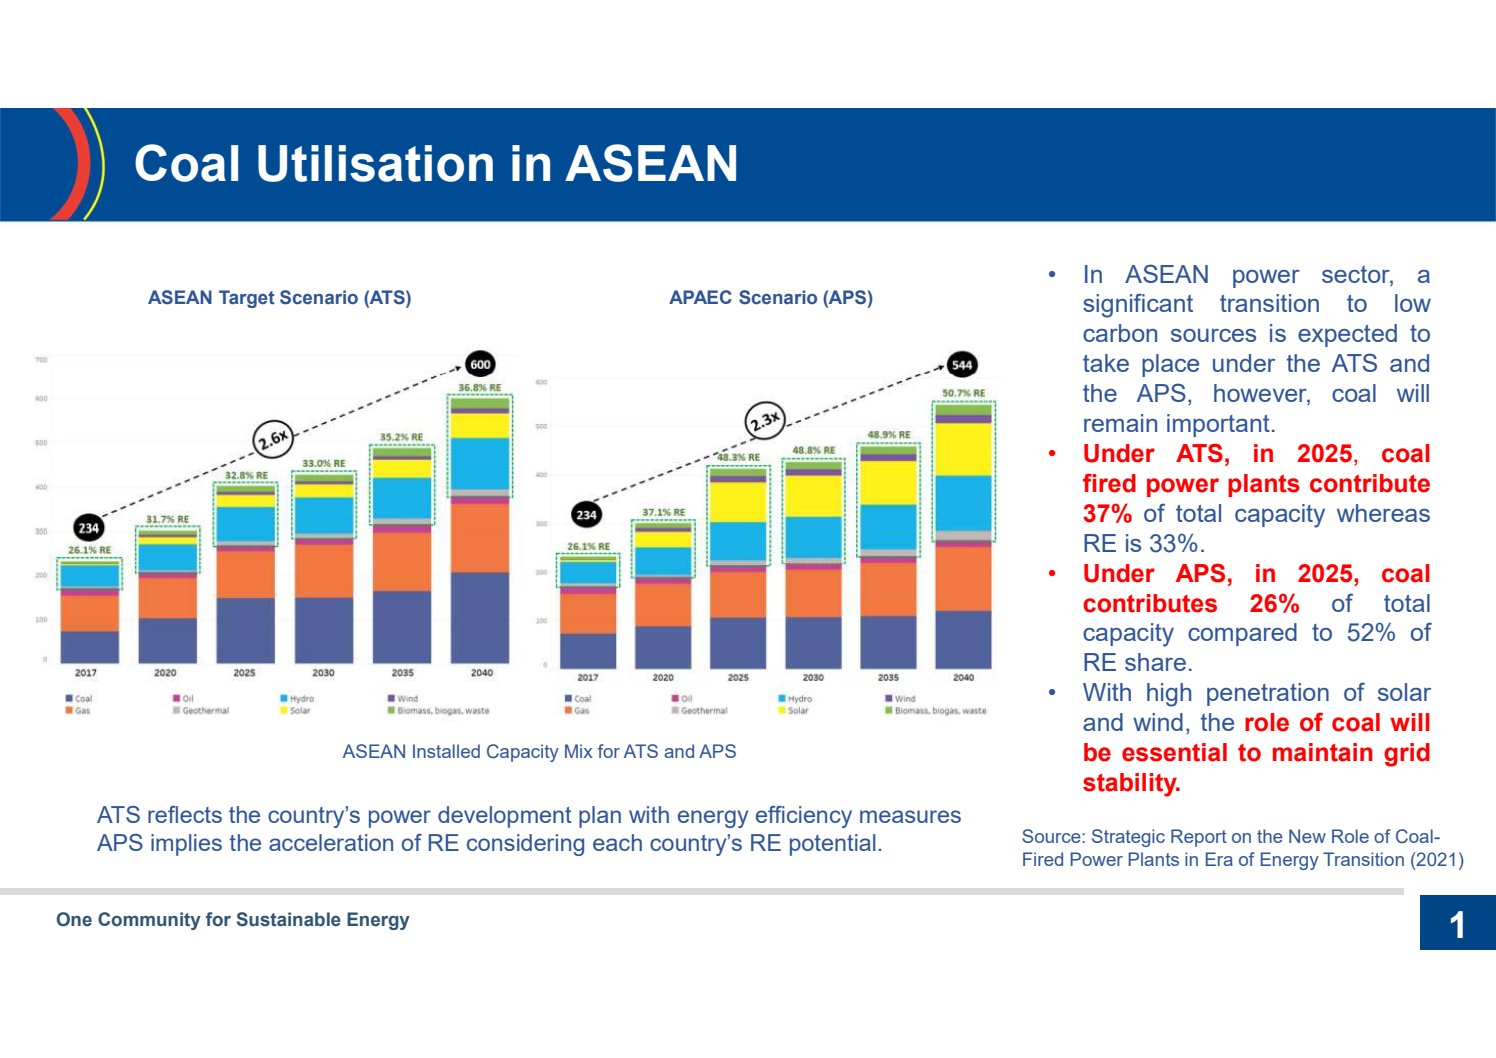 This screenshot has height=1058, width=1496. Describe the element at coordinates (375, 163) in the screenshot. I see `Utilisation` at that location.
